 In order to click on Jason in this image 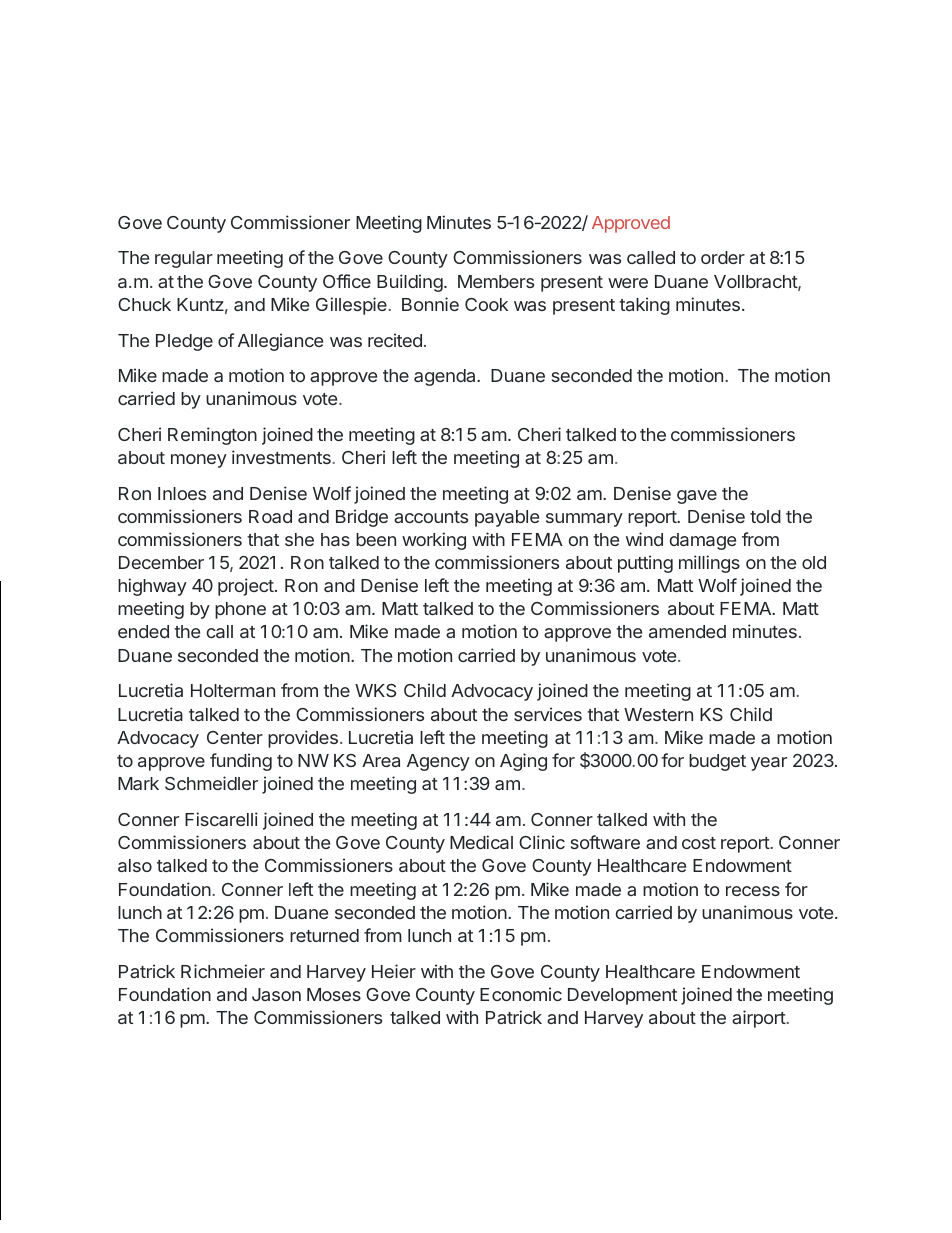, I will do `click(276, 994)`.
